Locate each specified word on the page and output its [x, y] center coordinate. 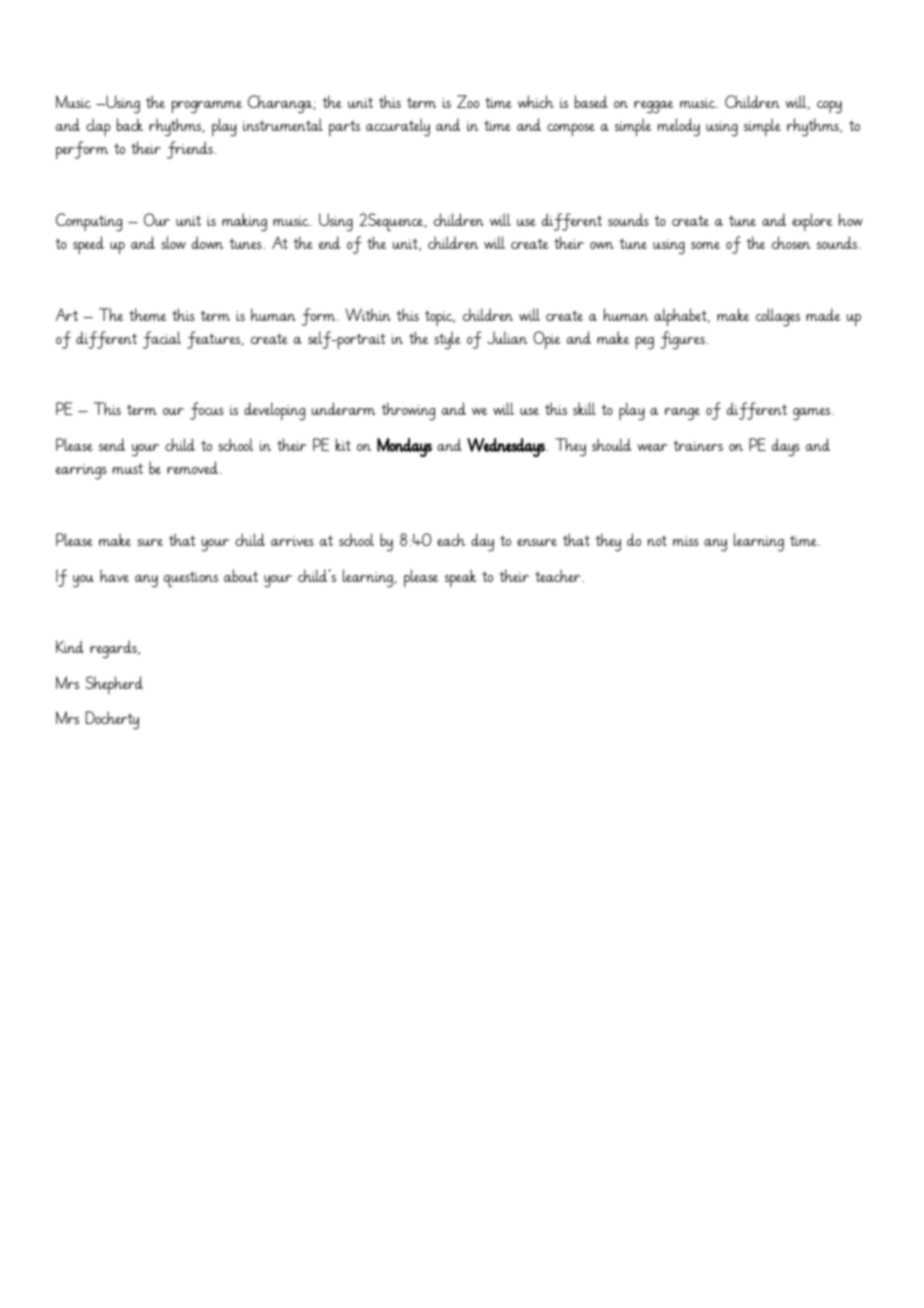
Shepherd [114, 685]
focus [207, 411]
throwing [408, 411]
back [130, 124]
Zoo [468, 101]
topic [440, 318]
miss [686, 541]
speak [461, 578]
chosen [791, 242]
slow [173, 242]
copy [829, 107]
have [114, 575]
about [241, 575]
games [813, 414]
